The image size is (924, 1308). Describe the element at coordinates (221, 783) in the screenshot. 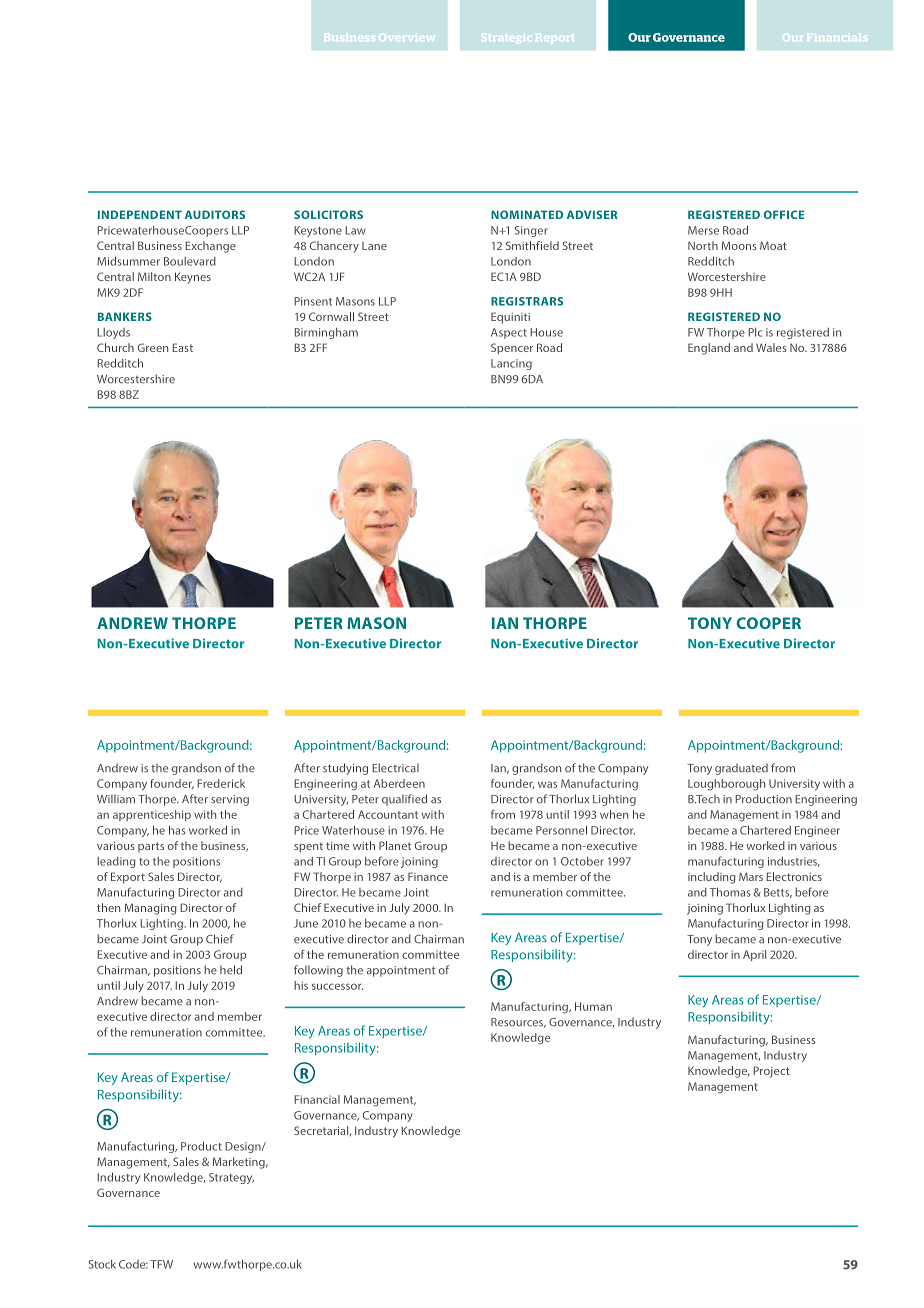

I see `Frederick` at that location.
